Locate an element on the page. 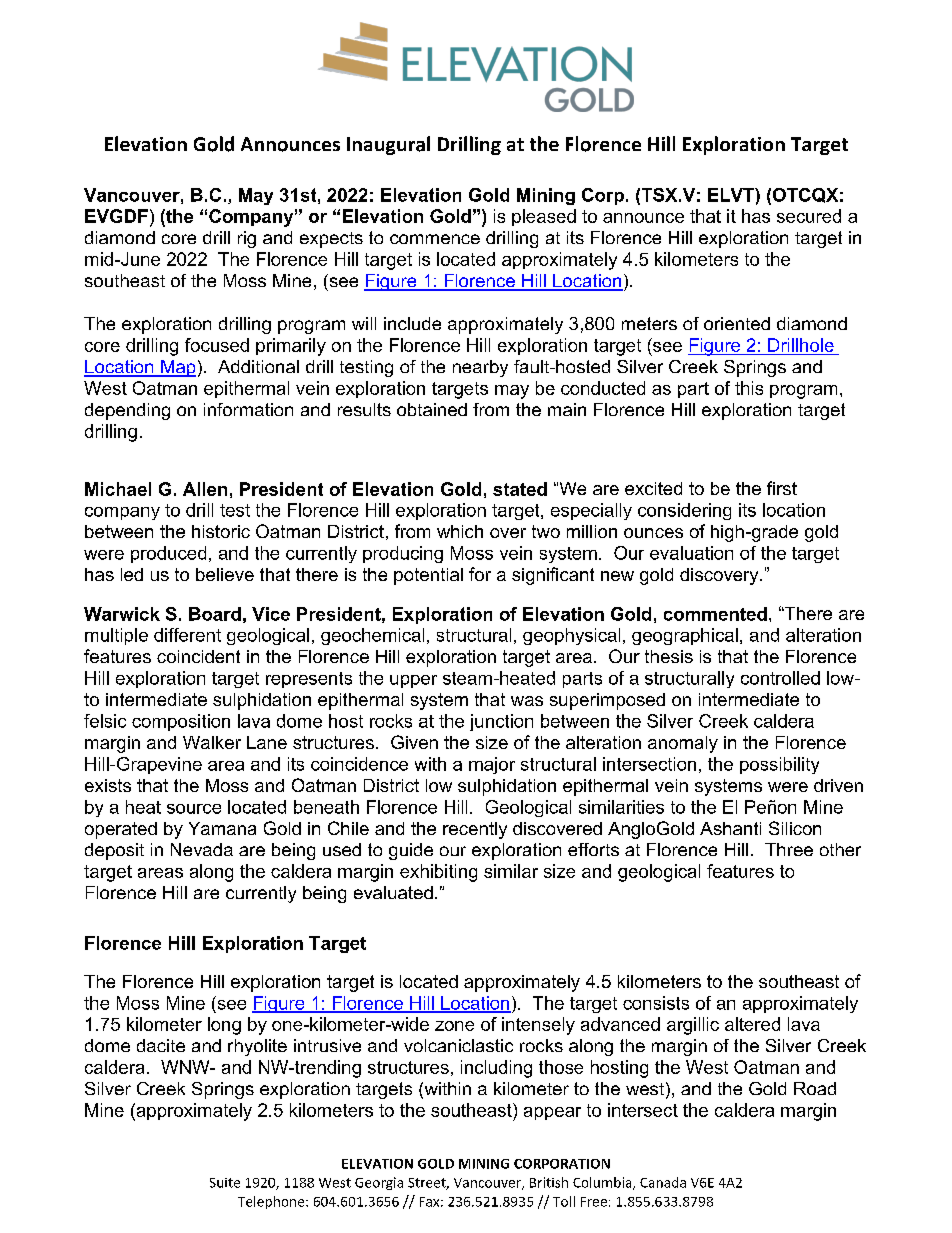 Image resolution: width=952 pixels, height=1233 pixels. controlled is located at coordinates (780, 678).
